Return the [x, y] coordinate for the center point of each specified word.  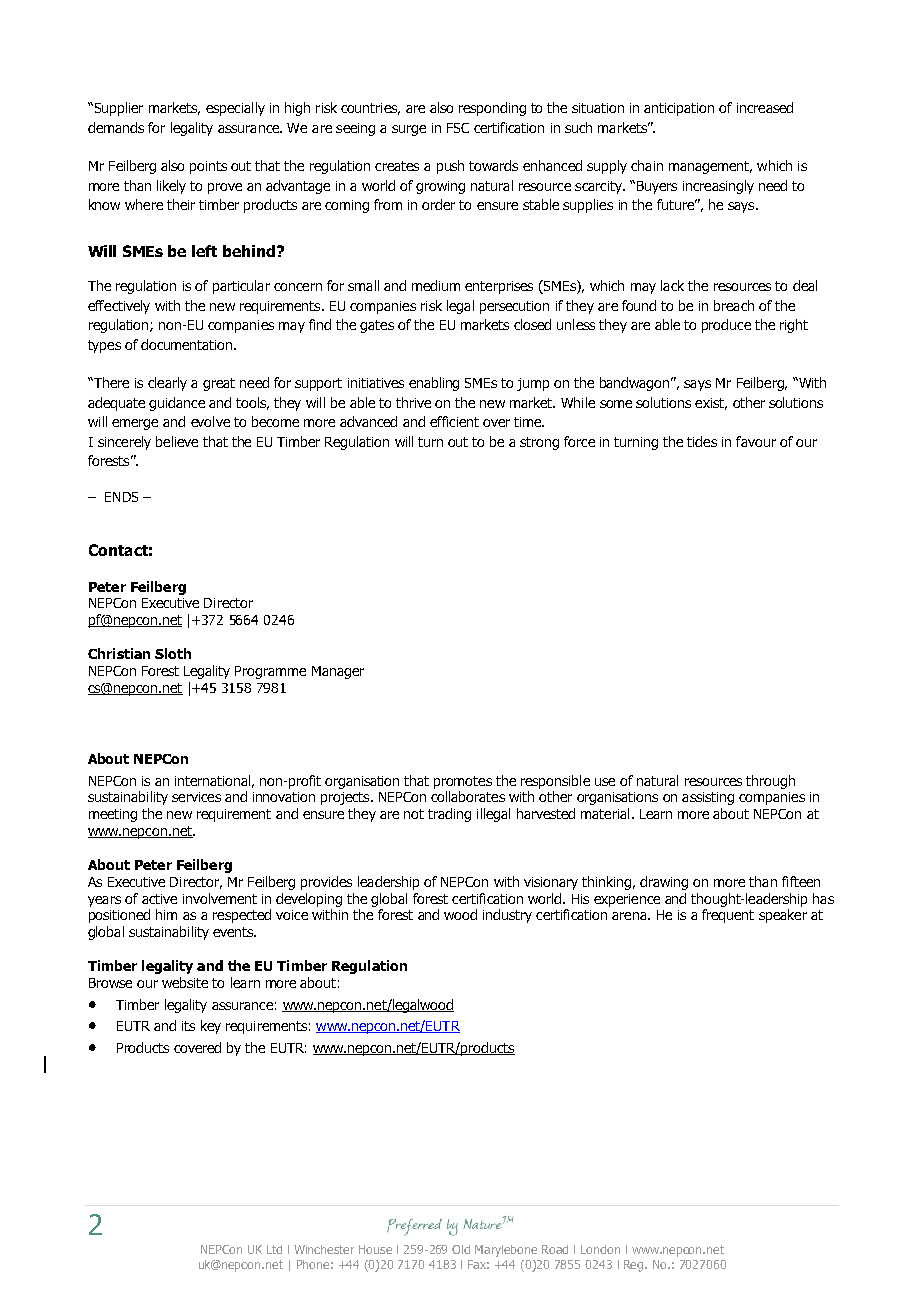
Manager [338, 672]
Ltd [274, 1249]
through [770, 782]
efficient [454, 421]
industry [507, 916]
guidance [177, 404]
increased [765, 107]
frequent [728, 916]
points [208, 167]
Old [461, 1249]
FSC [458, 128]
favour [756, 441]
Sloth [173, 653]
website [185, 982]
